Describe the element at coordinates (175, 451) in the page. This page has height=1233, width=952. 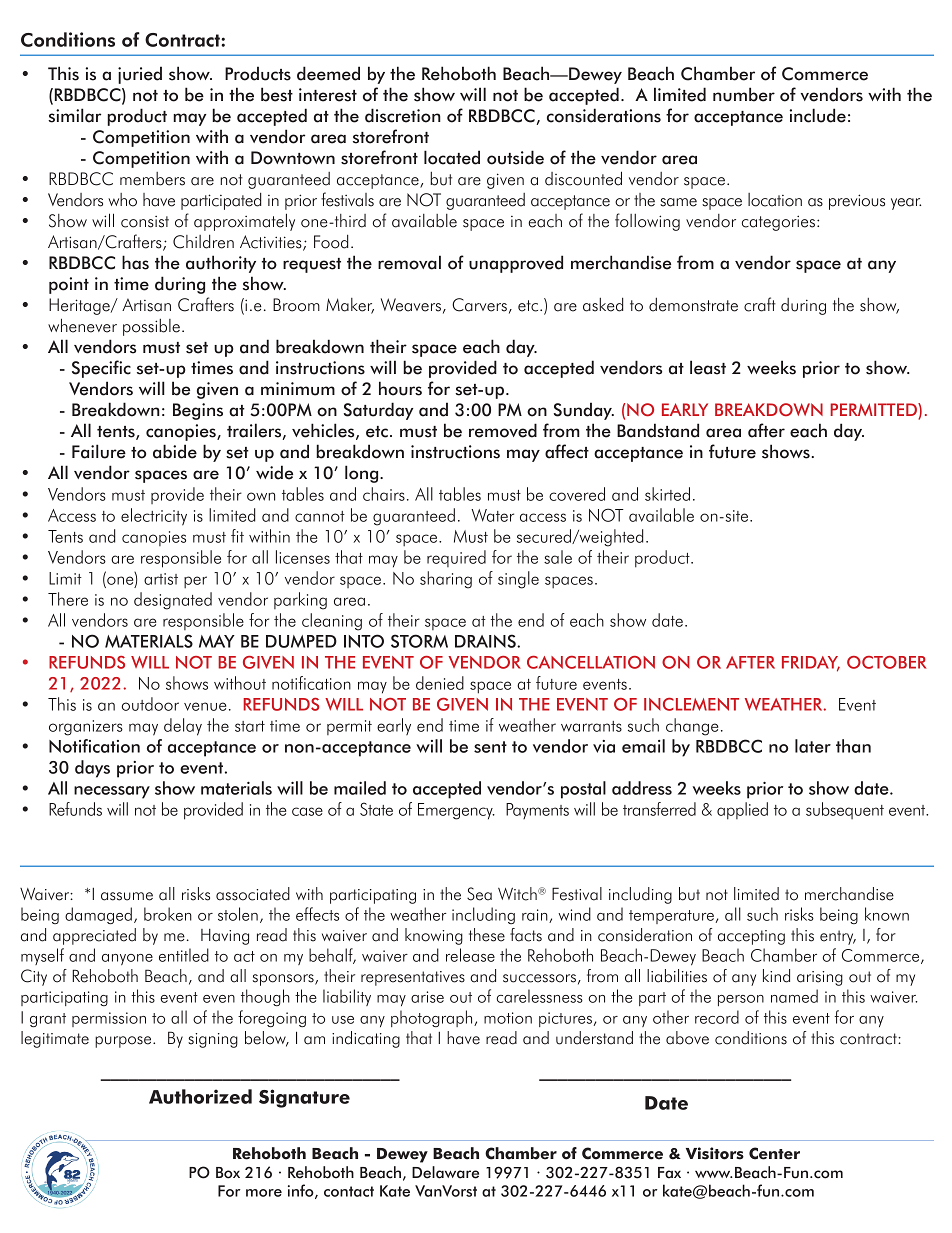
I see `abide` at that location.
